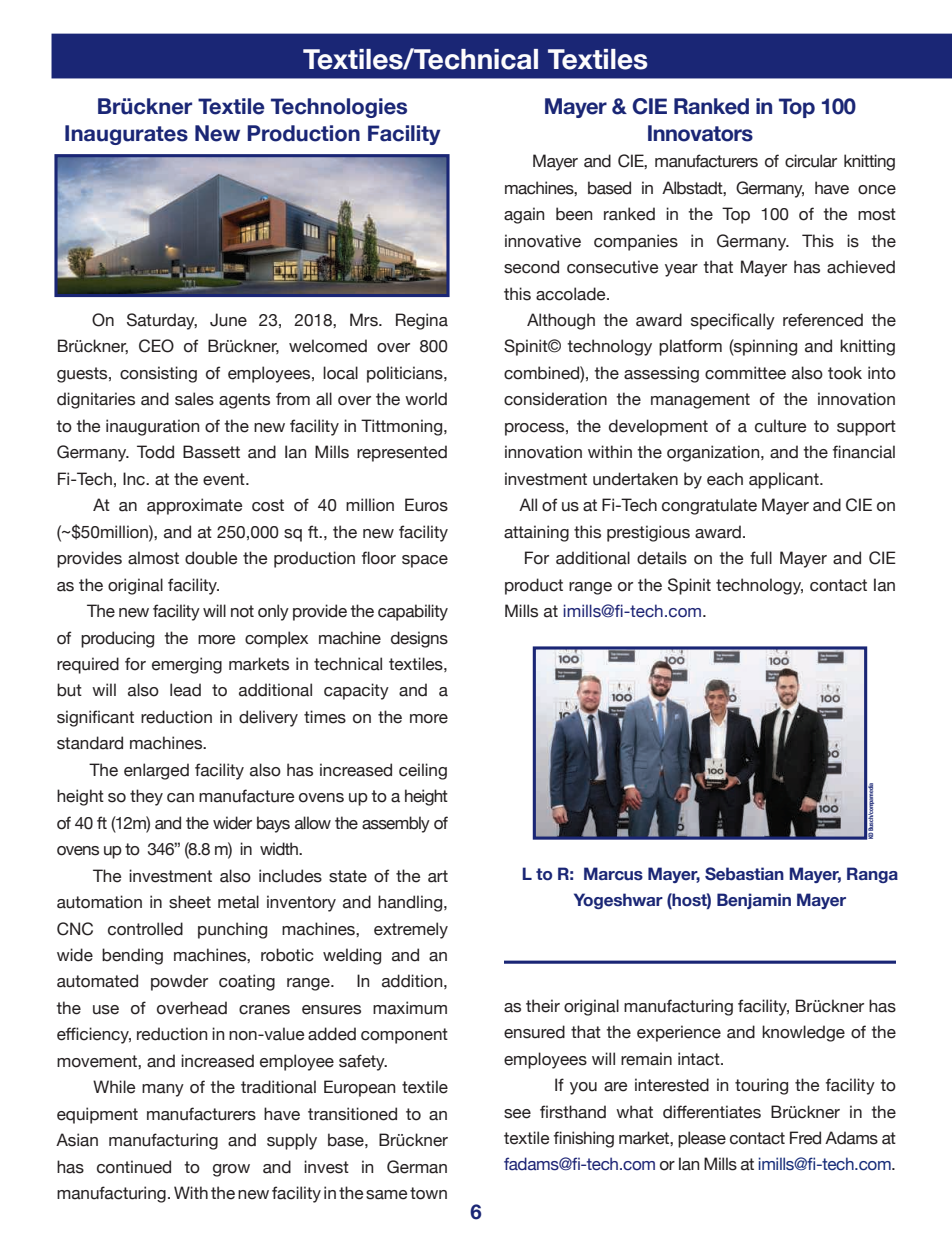  I want to click on applicant, so click(785, 480).
